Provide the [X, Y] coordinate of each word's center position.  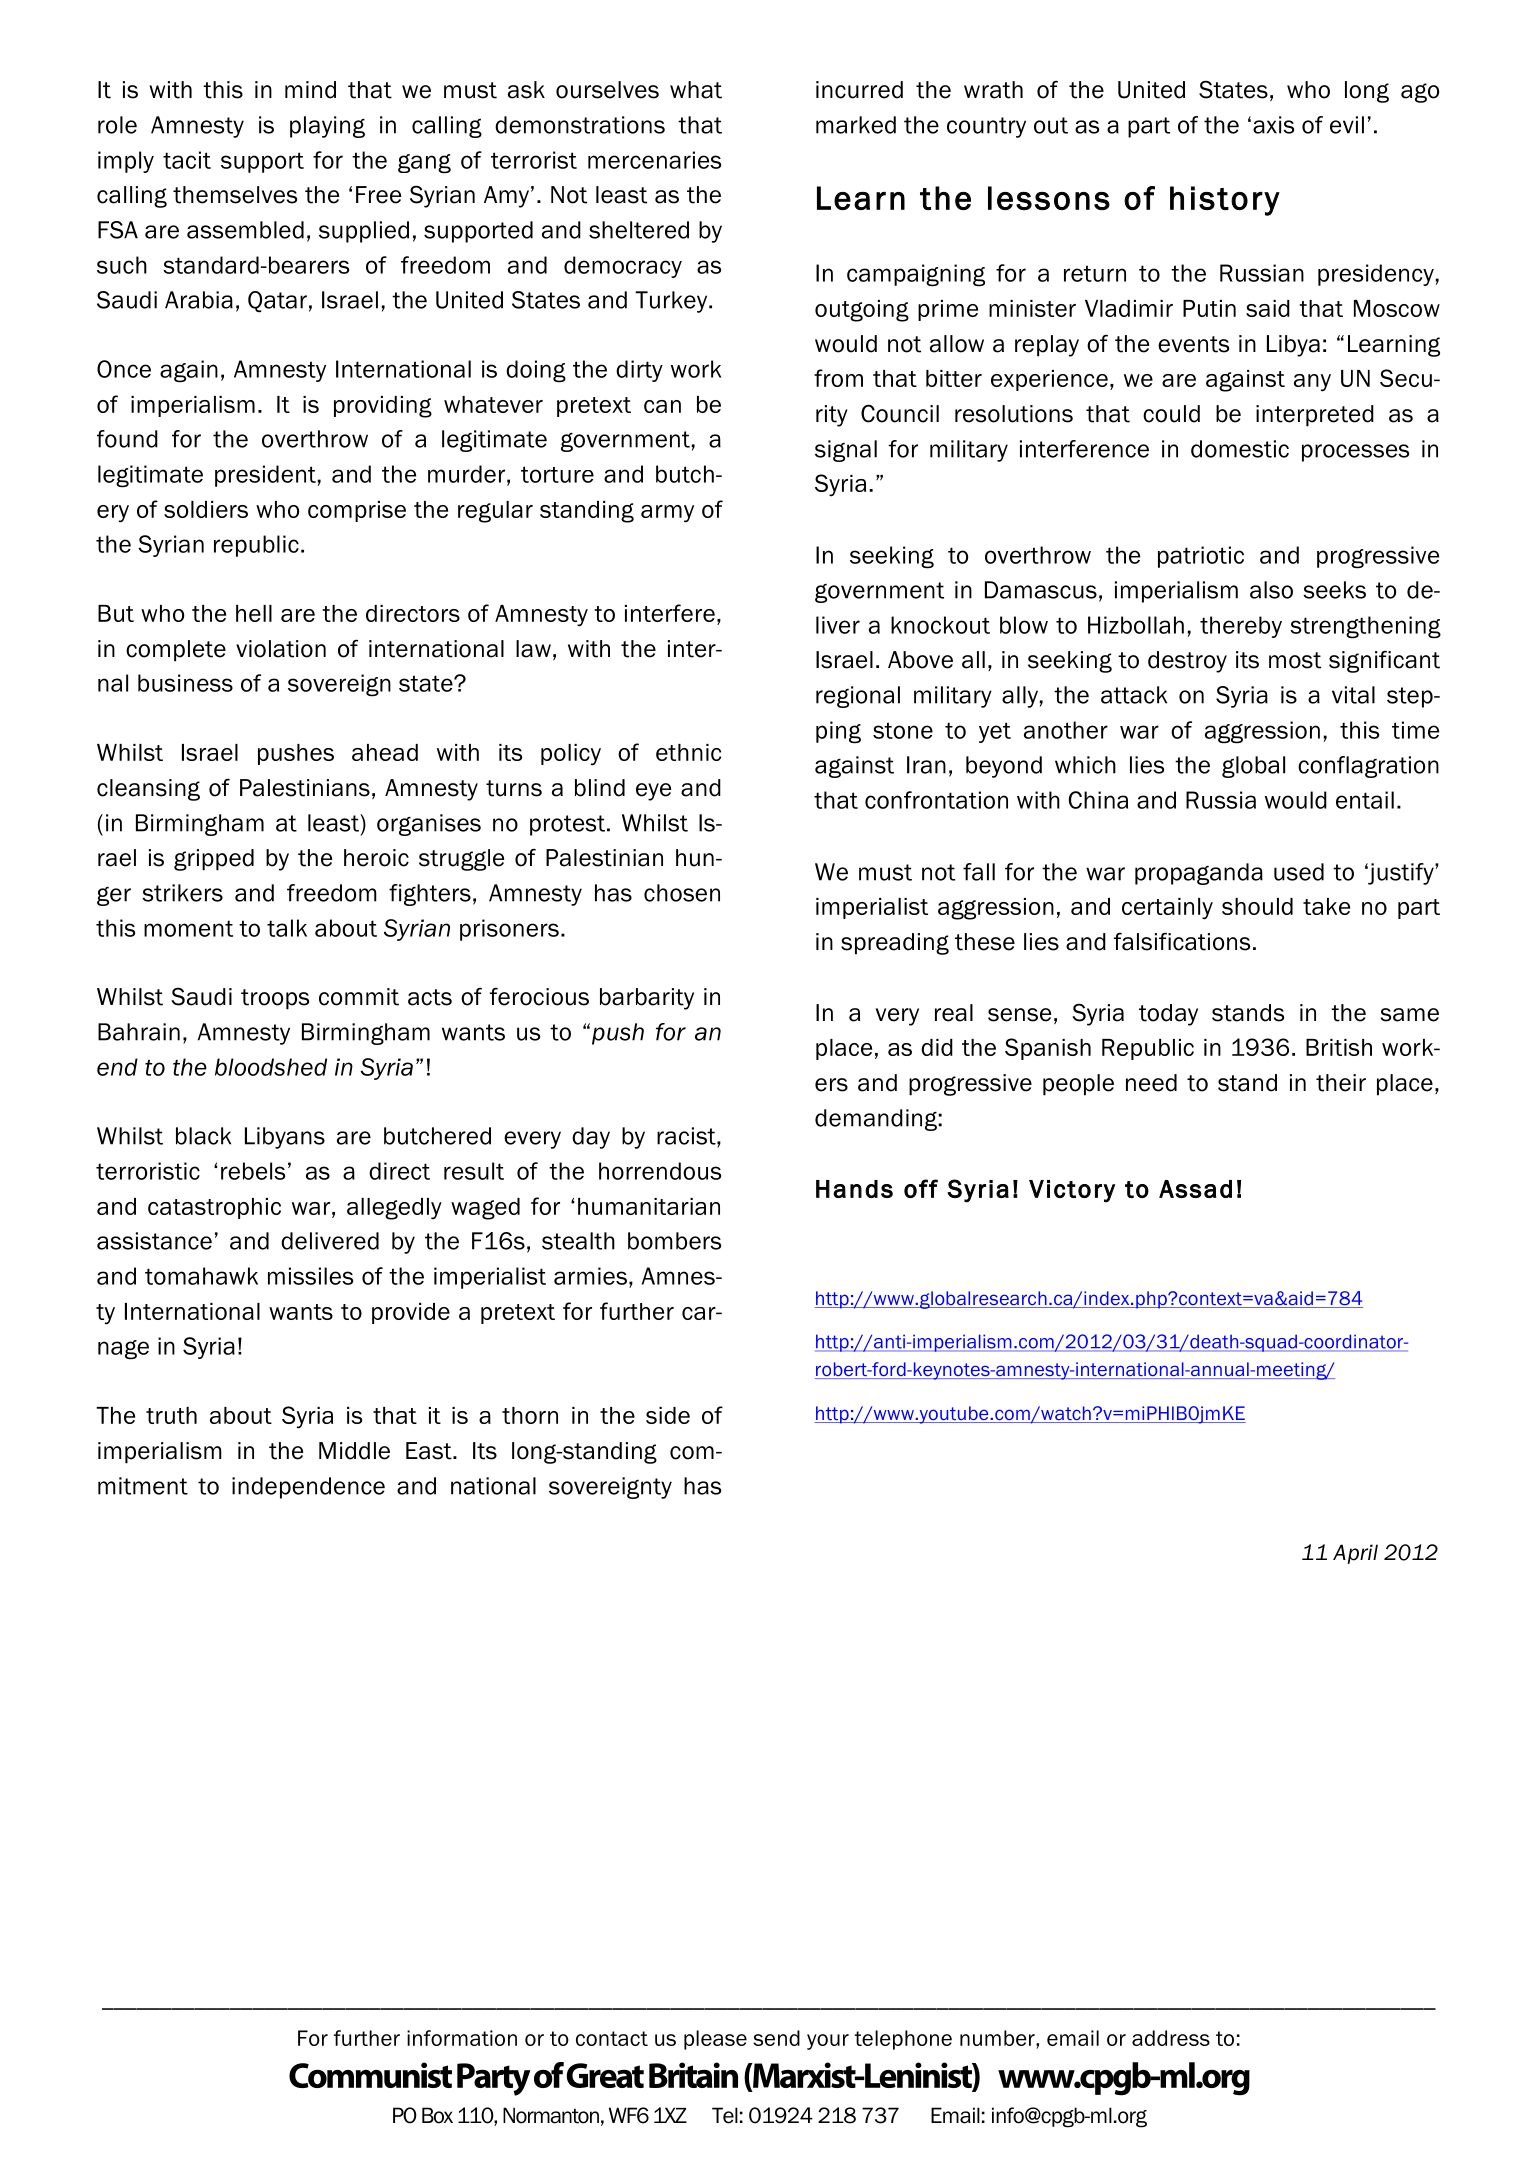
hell [254, 613]
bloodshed [271, 1067]
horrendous [660, 1171]
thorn [530, 1415]
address [1171, 2038]
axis [1273, 125]
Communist [370, 2075]
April [1355, 1554]
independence [308, 1488]
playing [327, 127]
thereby [1241, 627]
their [1341, 1083]
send [776, 2038]
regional [858, 697]
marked [856, 125]
